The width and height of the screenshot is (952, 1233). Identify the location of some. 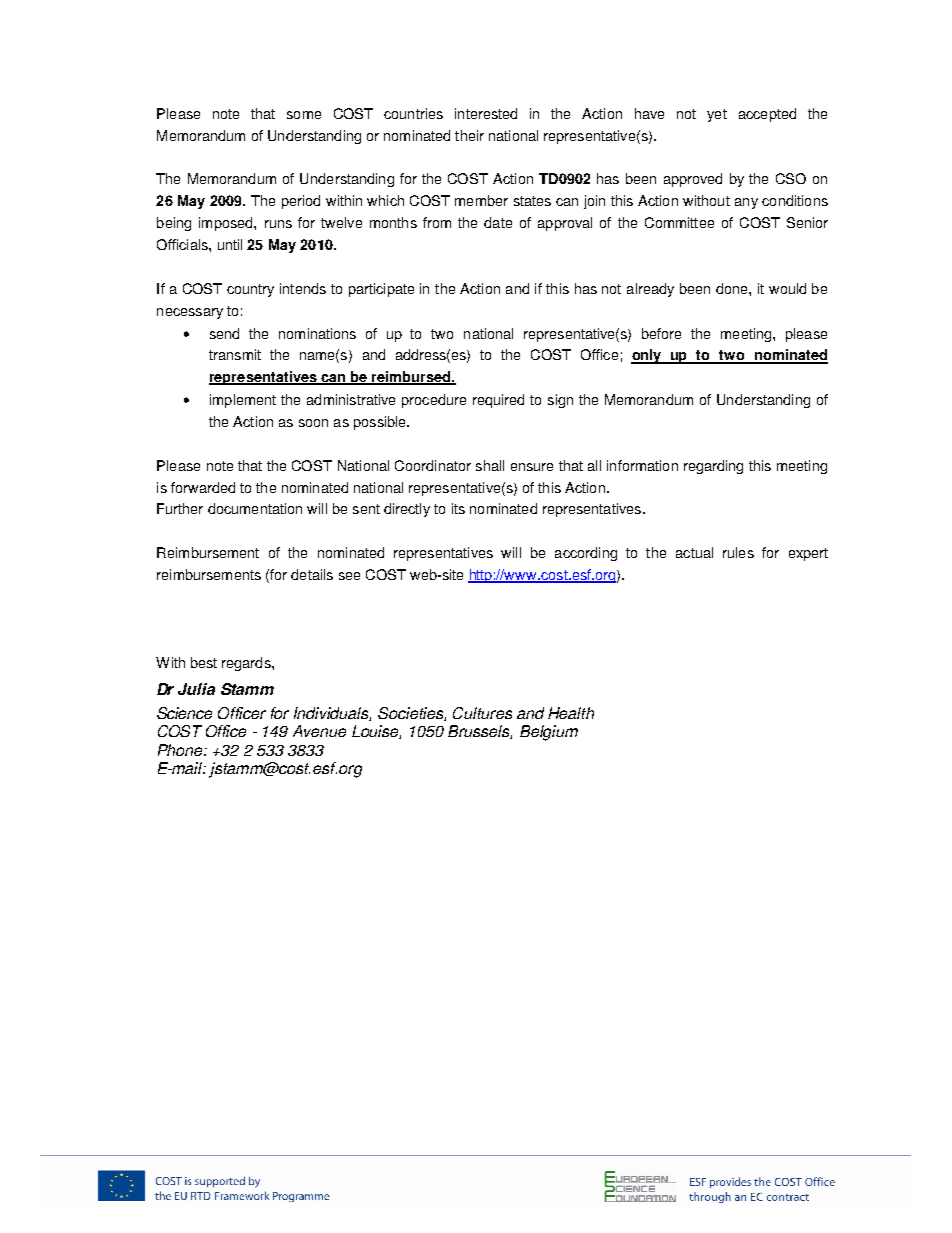
(304, 115).
